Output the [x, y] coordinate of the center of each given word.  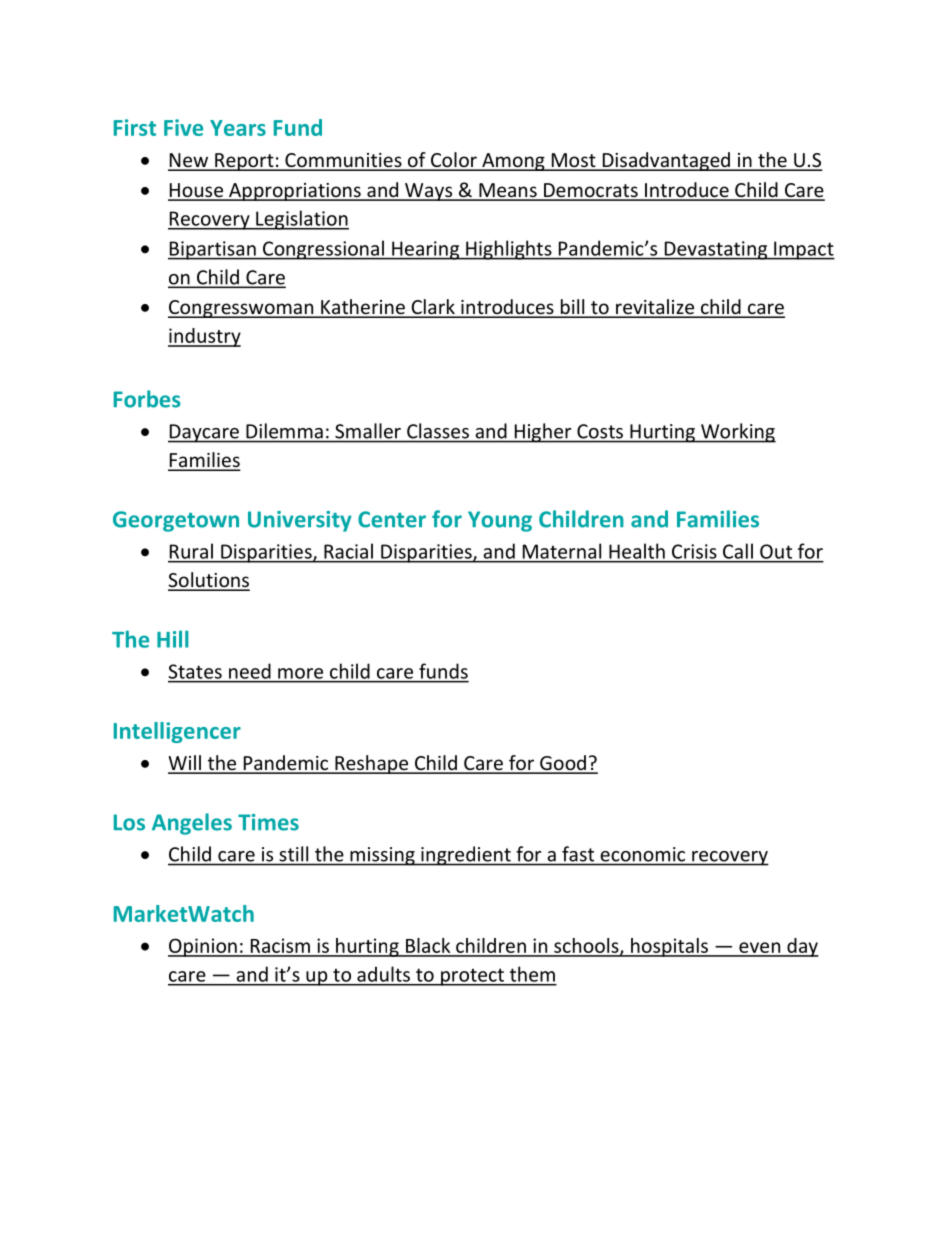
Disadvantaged [666, 161]
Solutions [209, 581]
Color [454, 161]
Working [737, 433]
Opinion [203, 947]
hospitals [669, 947]
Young [500, 521]
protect [472, 977]
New [189, 161]
